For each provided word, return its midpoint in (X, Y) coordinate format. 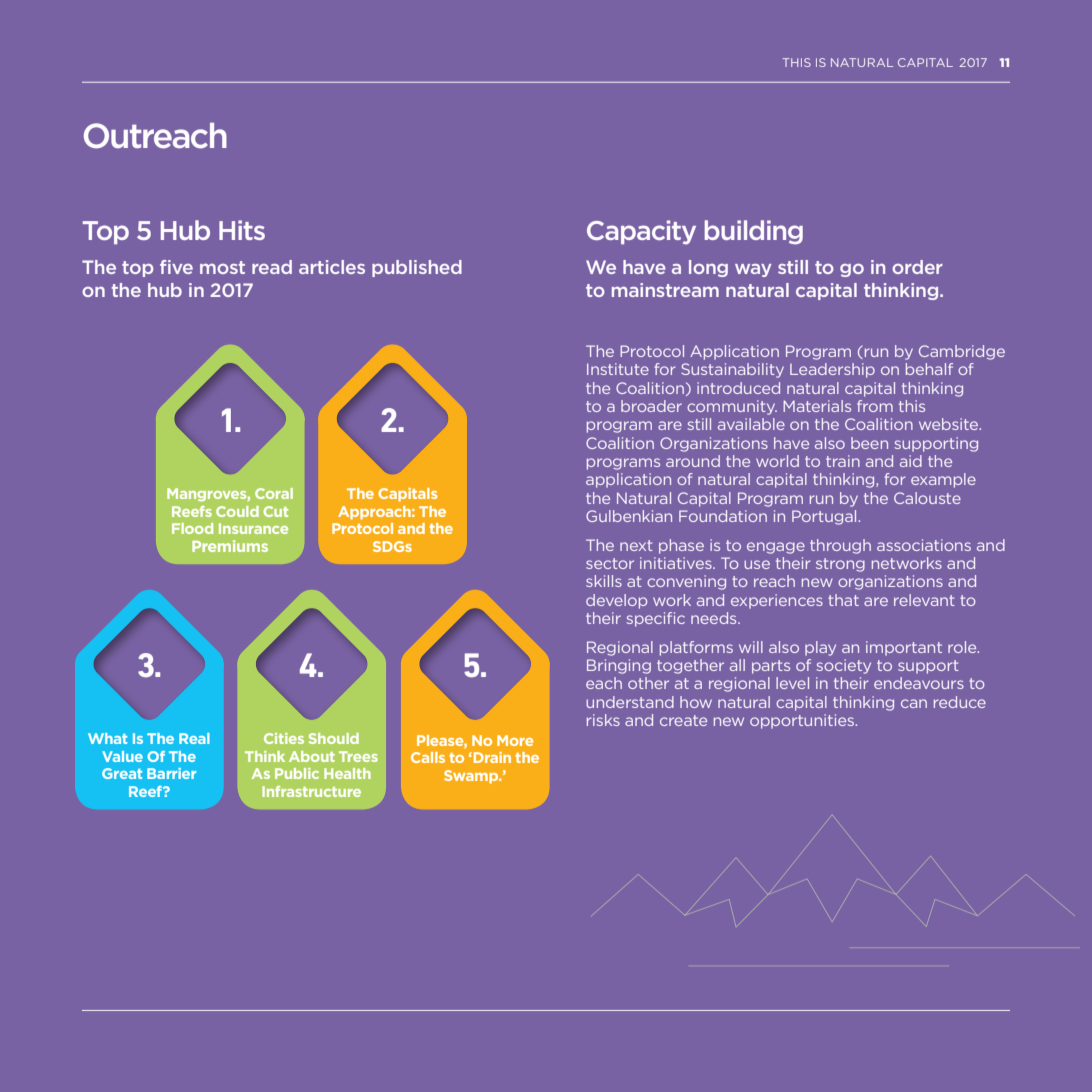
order (917, 267)
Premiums (230, 546)
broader (651, 406)
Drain (491, 757)
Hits (242, 230)
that (843, 600)
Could (237, 511)
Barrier (171, 773)
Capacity (641, 232)
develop (616, 601)
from (875, 406)
